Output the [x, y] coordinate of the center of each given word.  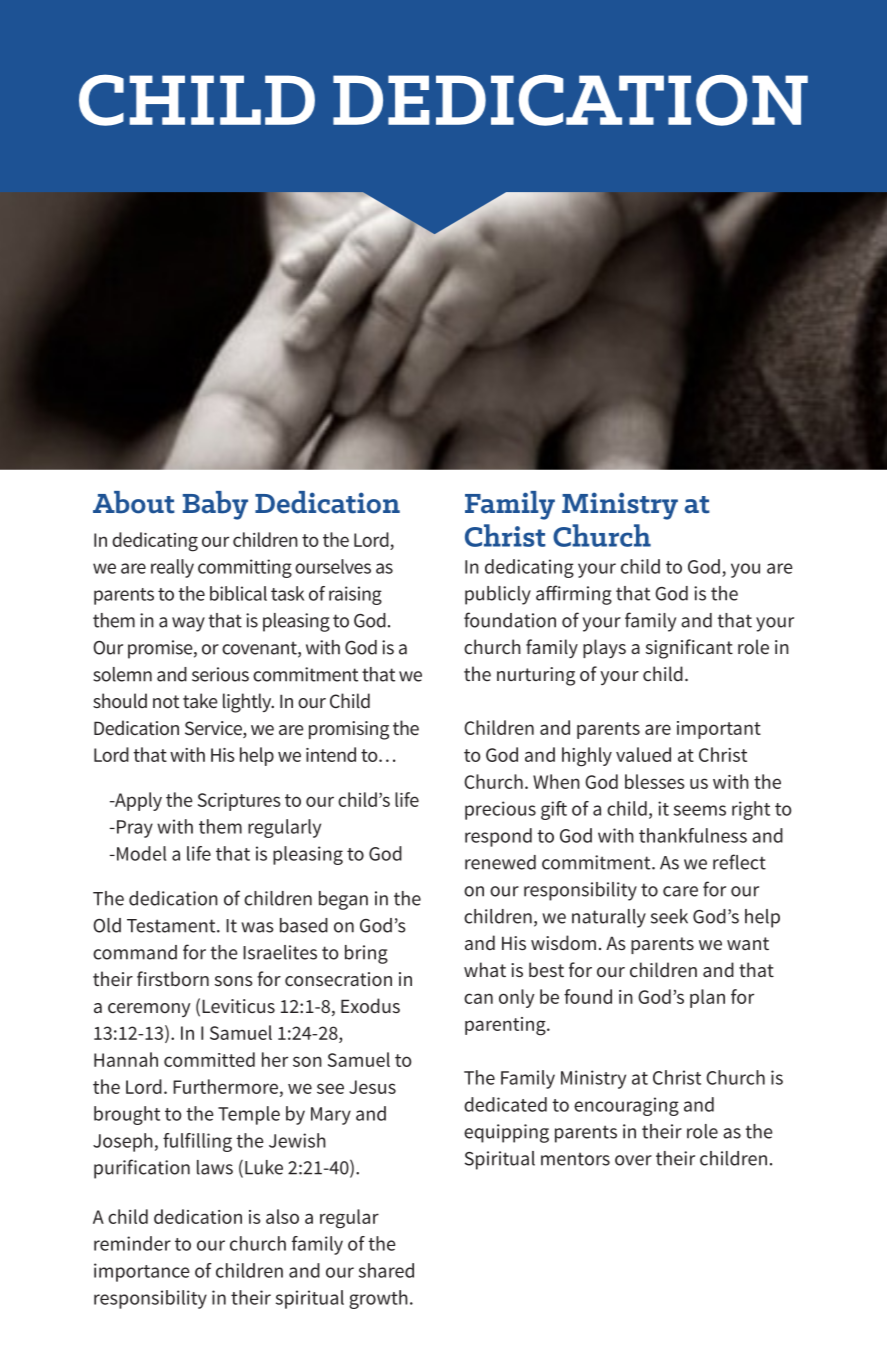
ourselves [333, 566]
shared [386, 1270]
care [680, 891]
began [343, 900]
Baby [215, 505]
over [633, 1160]
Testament [172, 926]
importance [141, 1272]
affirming [574, 595]
